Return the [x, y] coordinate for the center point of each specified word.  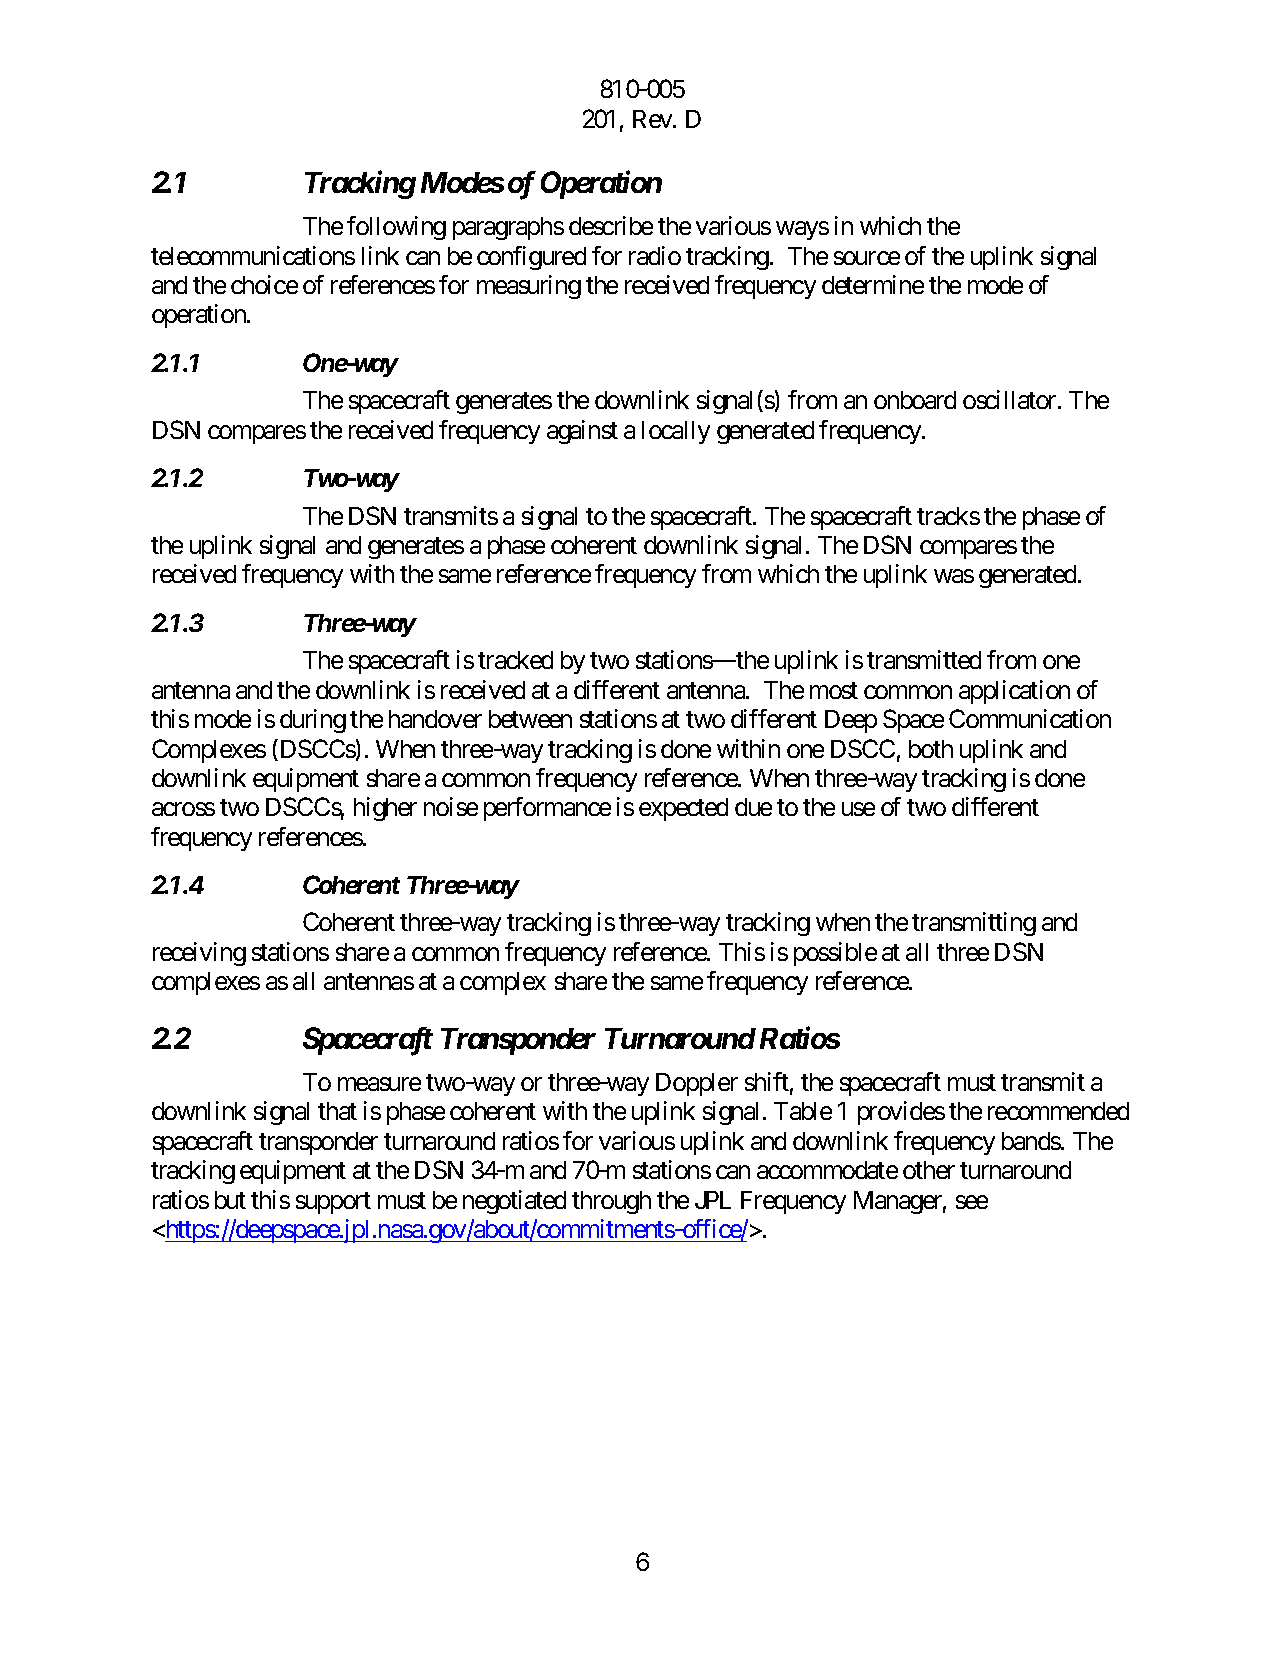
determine [873, 284]
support [333, 1203]
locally [676, 432]
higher [385, 809]
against [582, 432]
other [929, 1170]
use [858, 809]
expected [683, 809]
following [396, 228]
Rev [653, 119]
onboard [915, 400]
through [611, 1202]
